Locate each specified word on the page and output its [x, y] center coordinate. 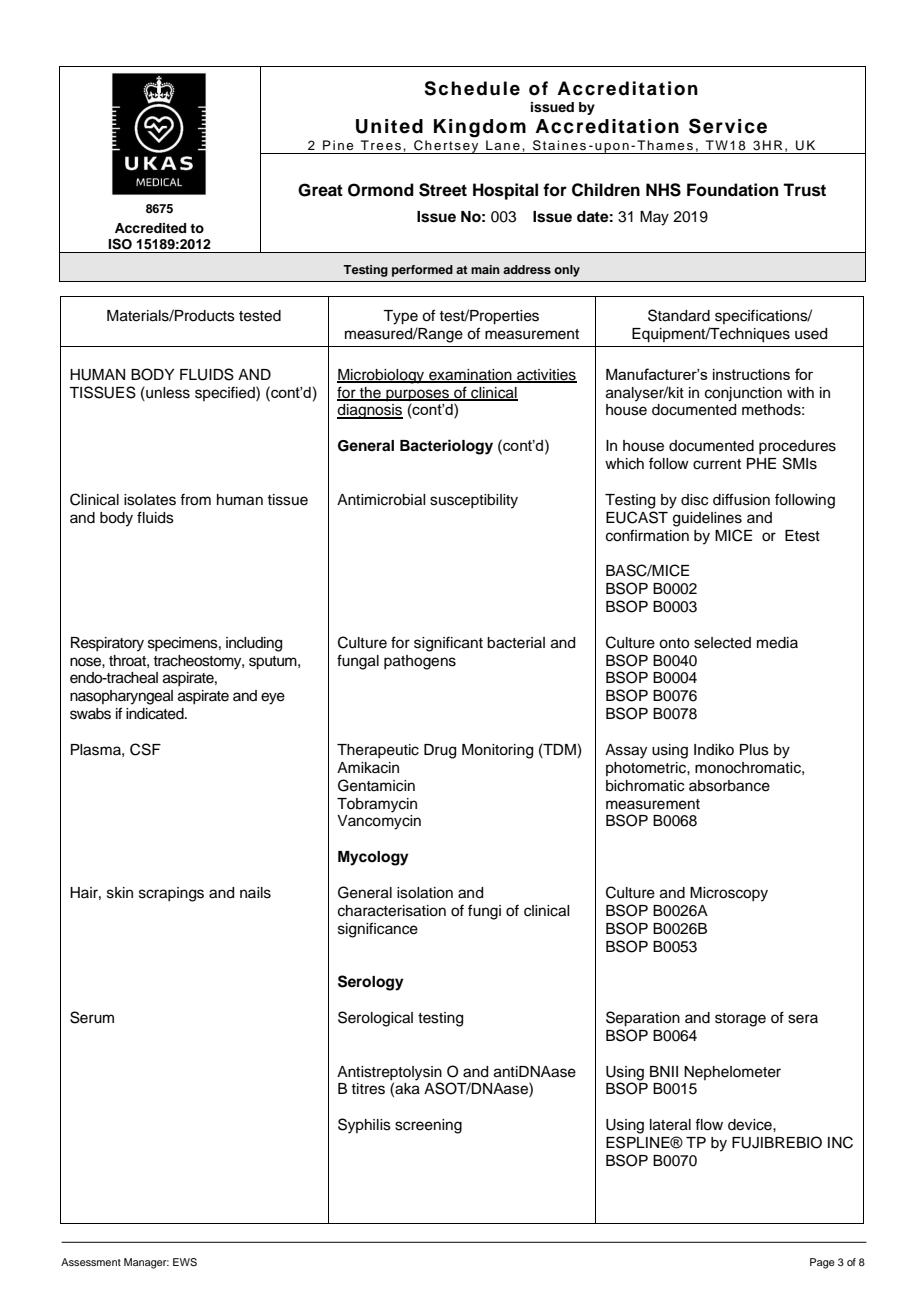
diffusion [741, 499]
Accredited [150, 228]
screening [428, 1126]
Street [443, 190]
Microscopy [729, 894]
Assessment [91, 1262]
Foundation [732, 190]
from [195, 499]
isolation [425, 893]
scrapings [171, 894]
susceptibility [474, 501]
